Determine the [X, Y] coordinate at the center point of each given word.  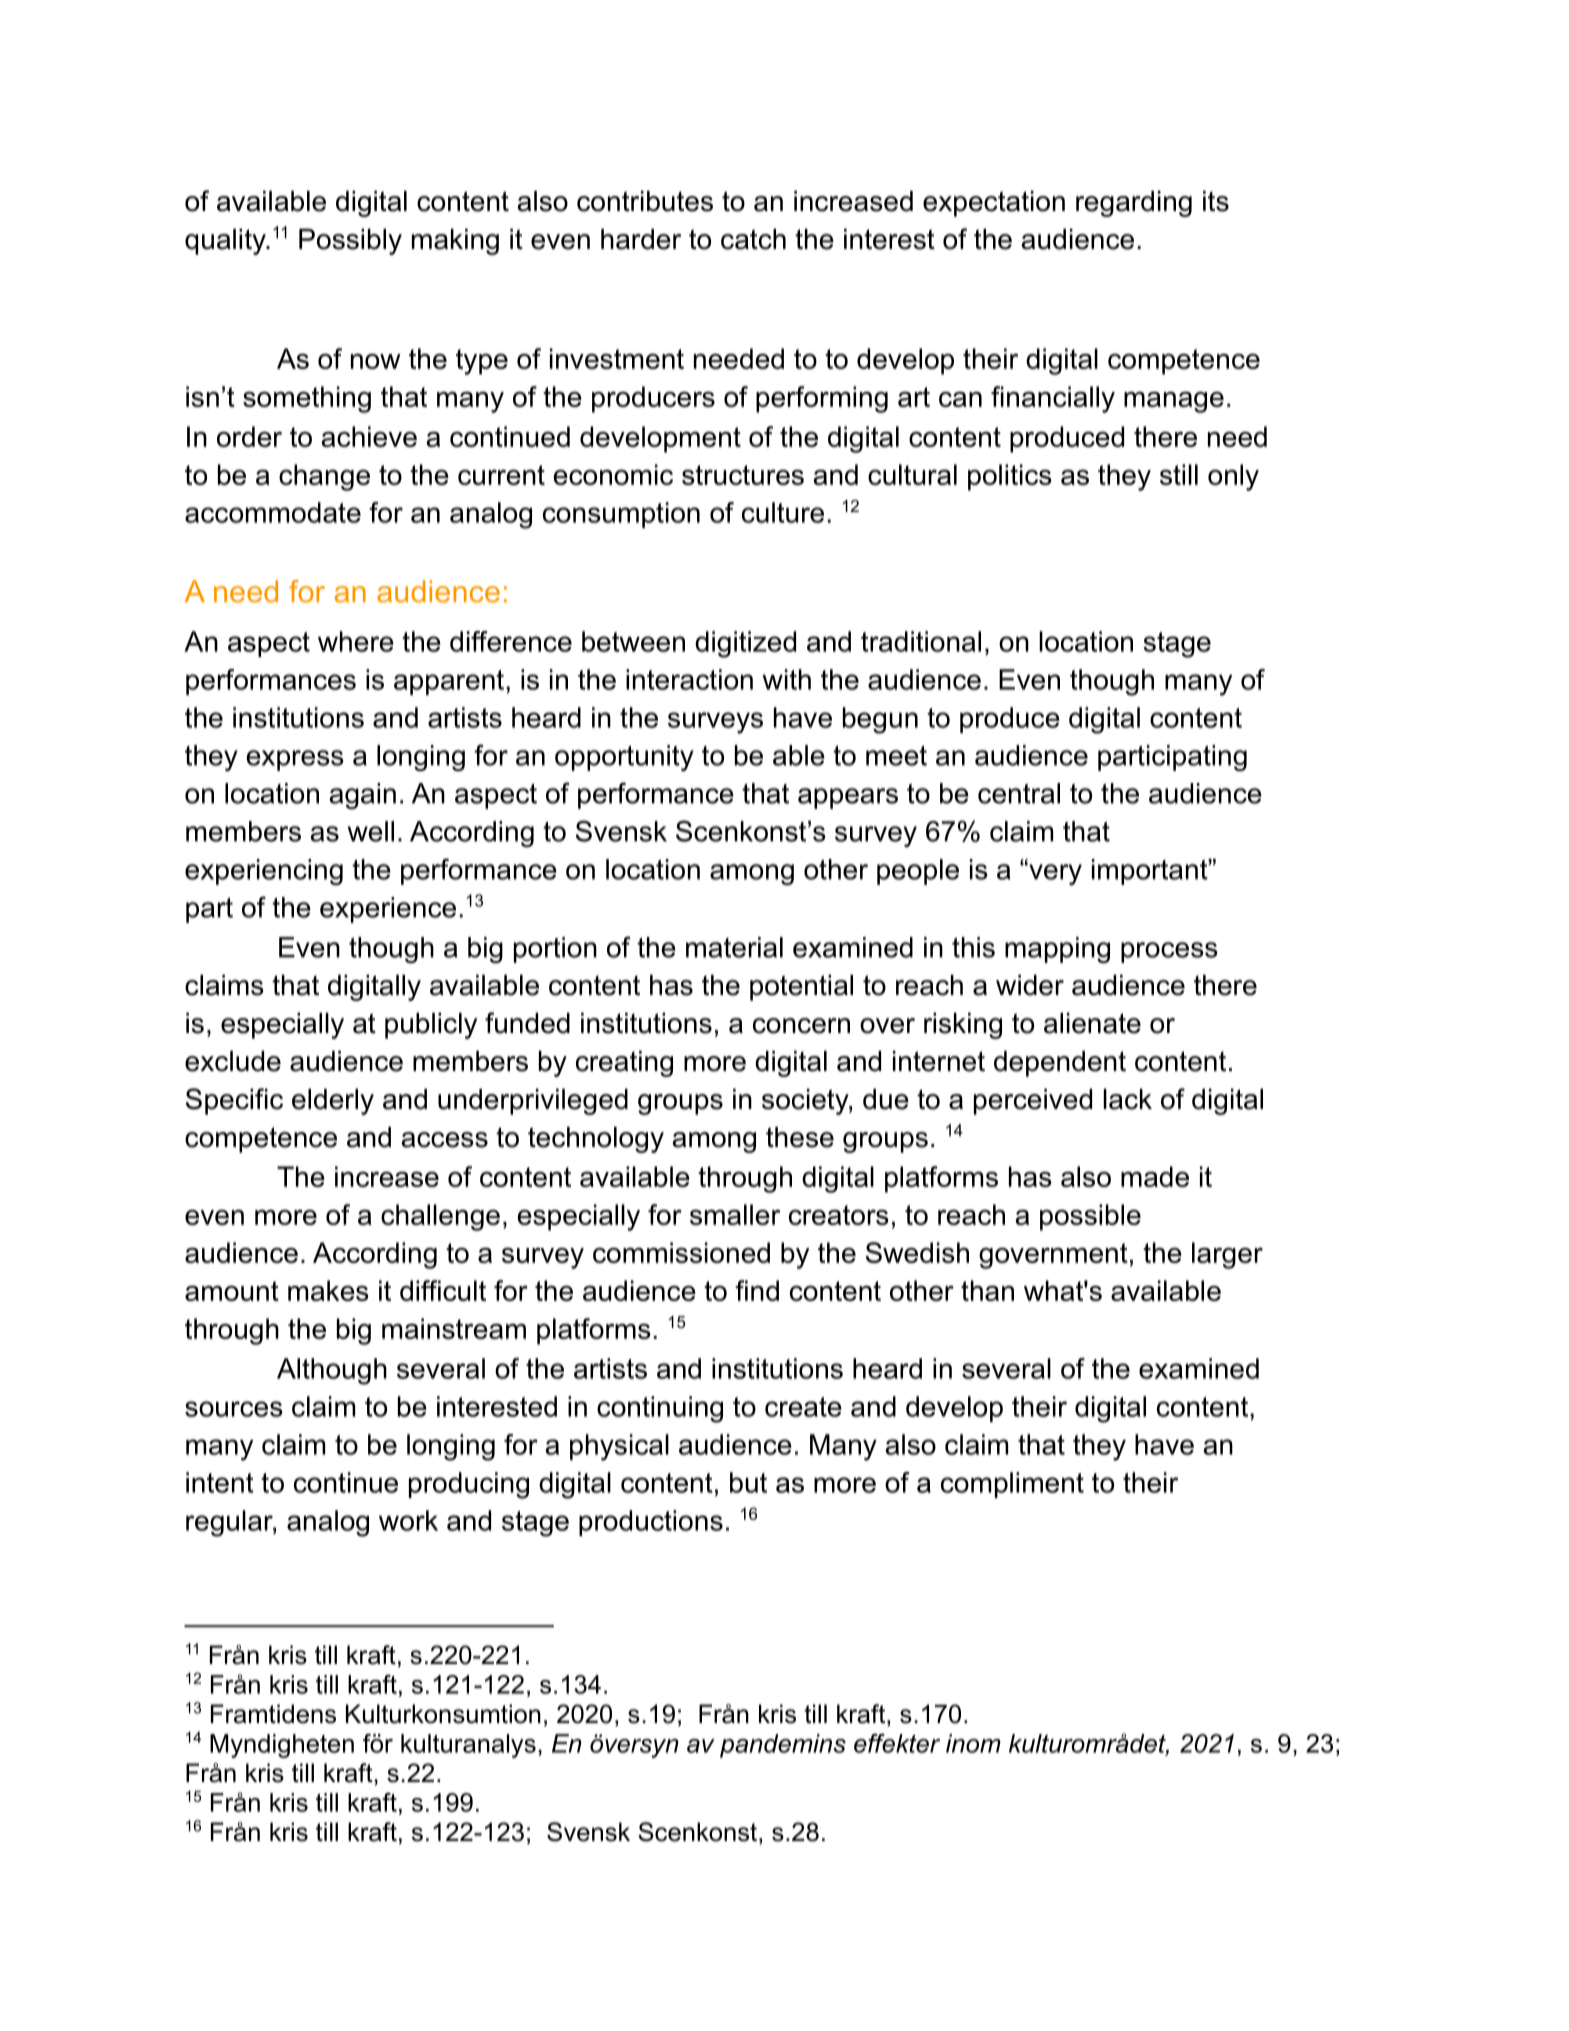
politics [1010, 477]
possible [1090, 1217]
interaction [689, 679]
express [295, 760]
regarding [1134, 204]
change [324, 477]
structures [743, 475]
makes [328, 1290]
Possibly [350, 242]
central [1019, 793]
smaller [735, 1214]
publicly [431, 1026]
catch [753, 239]
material [734, 947]
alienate [1092, 1023]
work [408, 1520]
